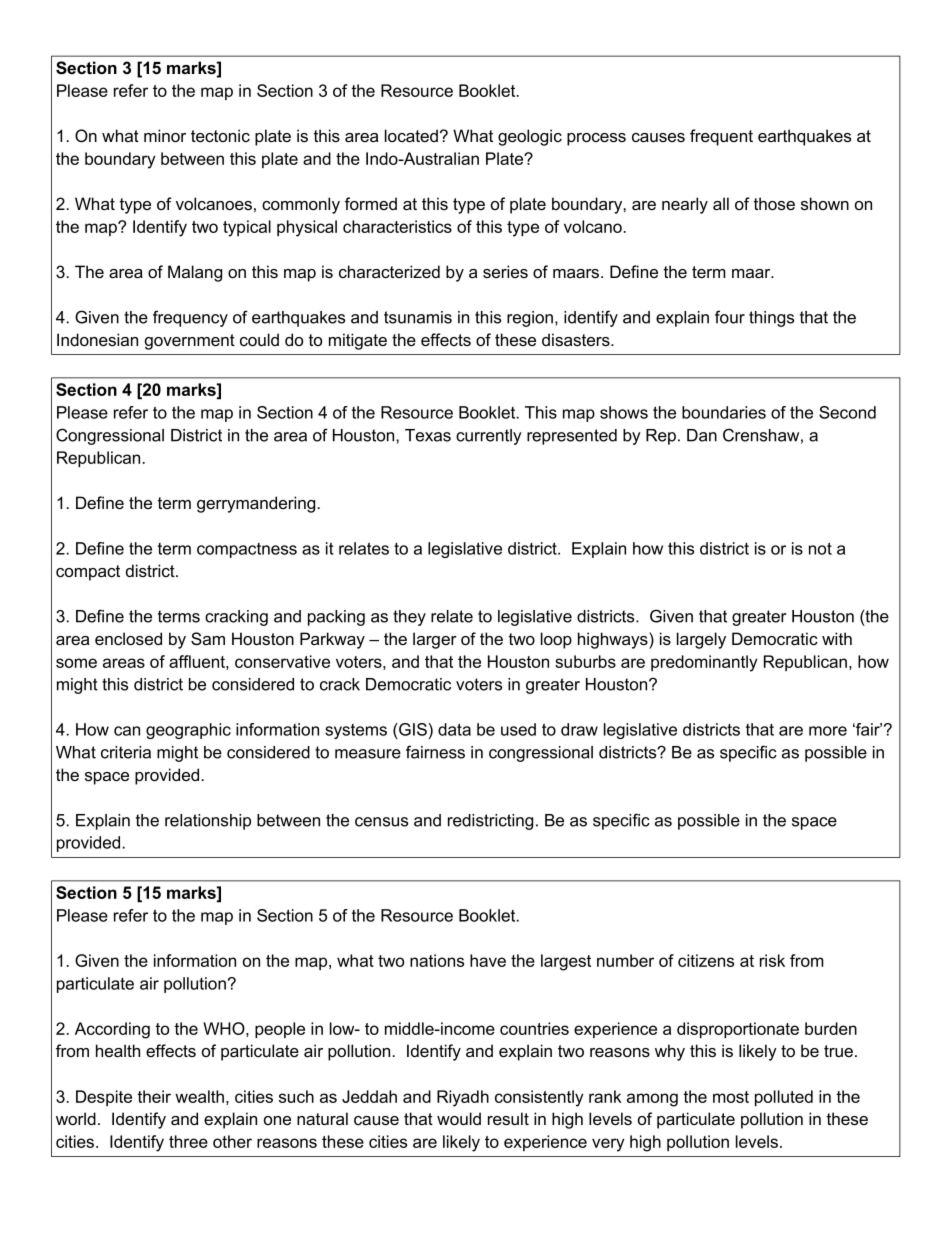 Image resolution: width=952 pixels, height=1233 pixels. I want to click on data, so click(454, 729).
